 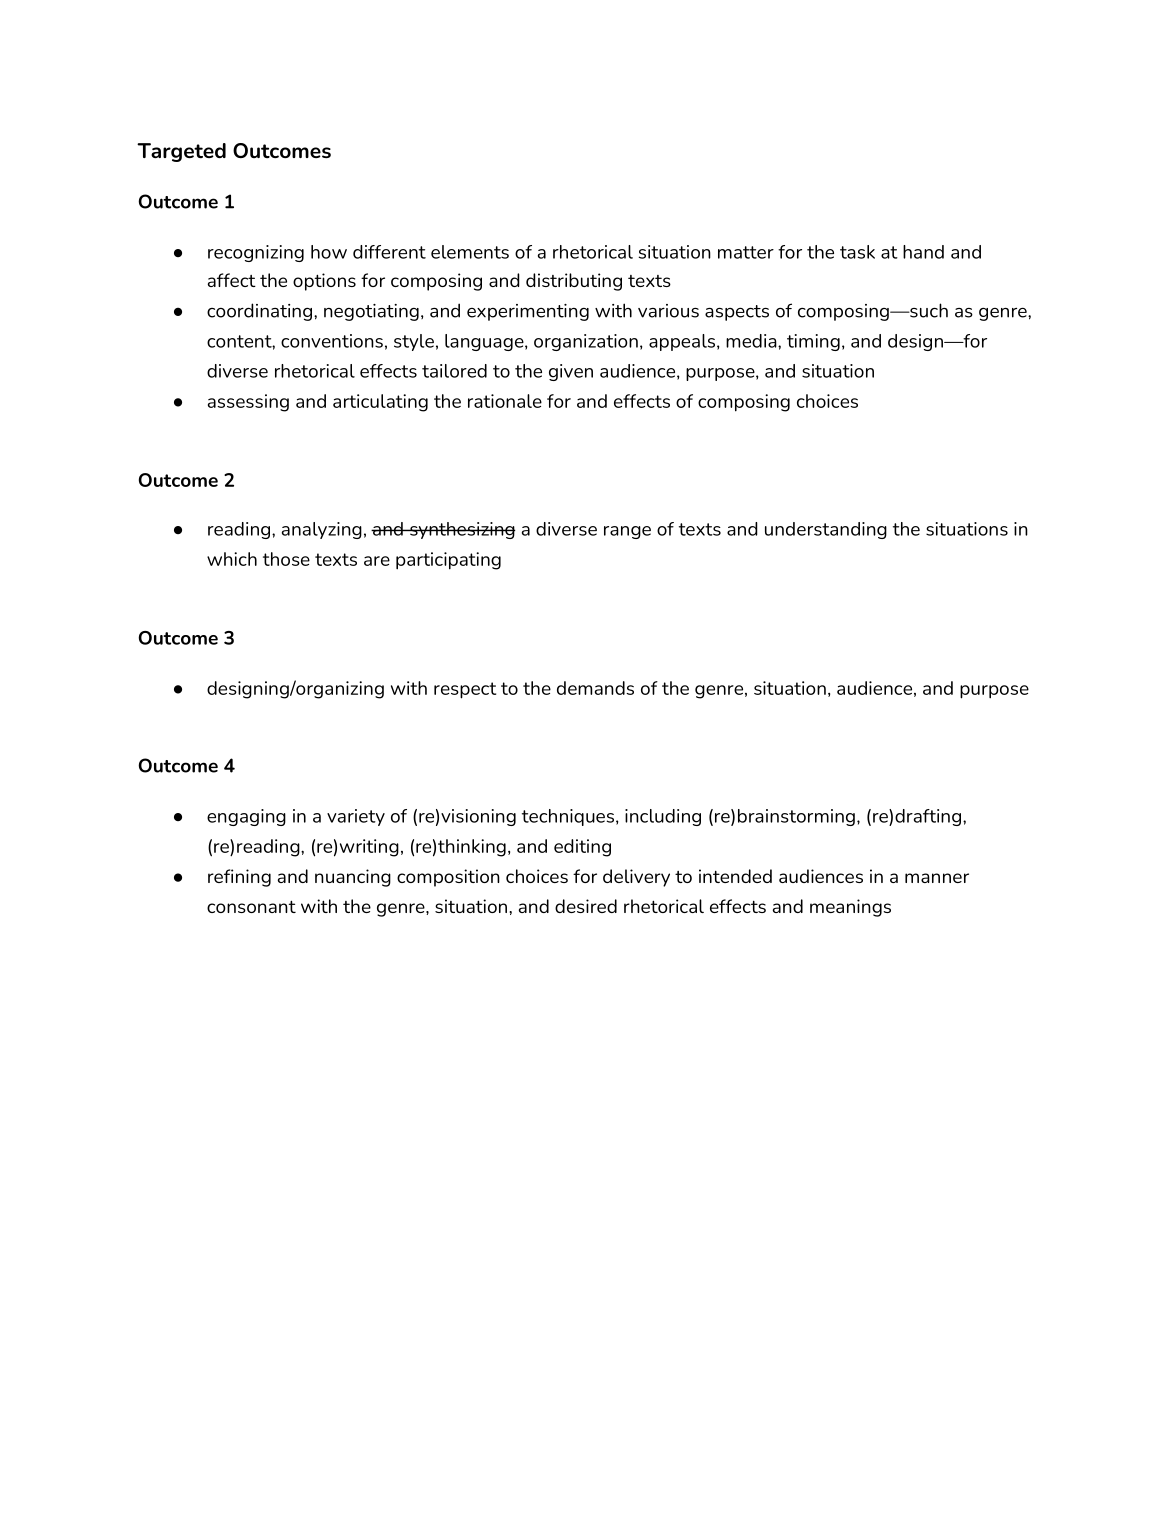 What do you see at coordinates (663, 817) in the screenshot?
I see `including` at bounding box center [663, 817].
